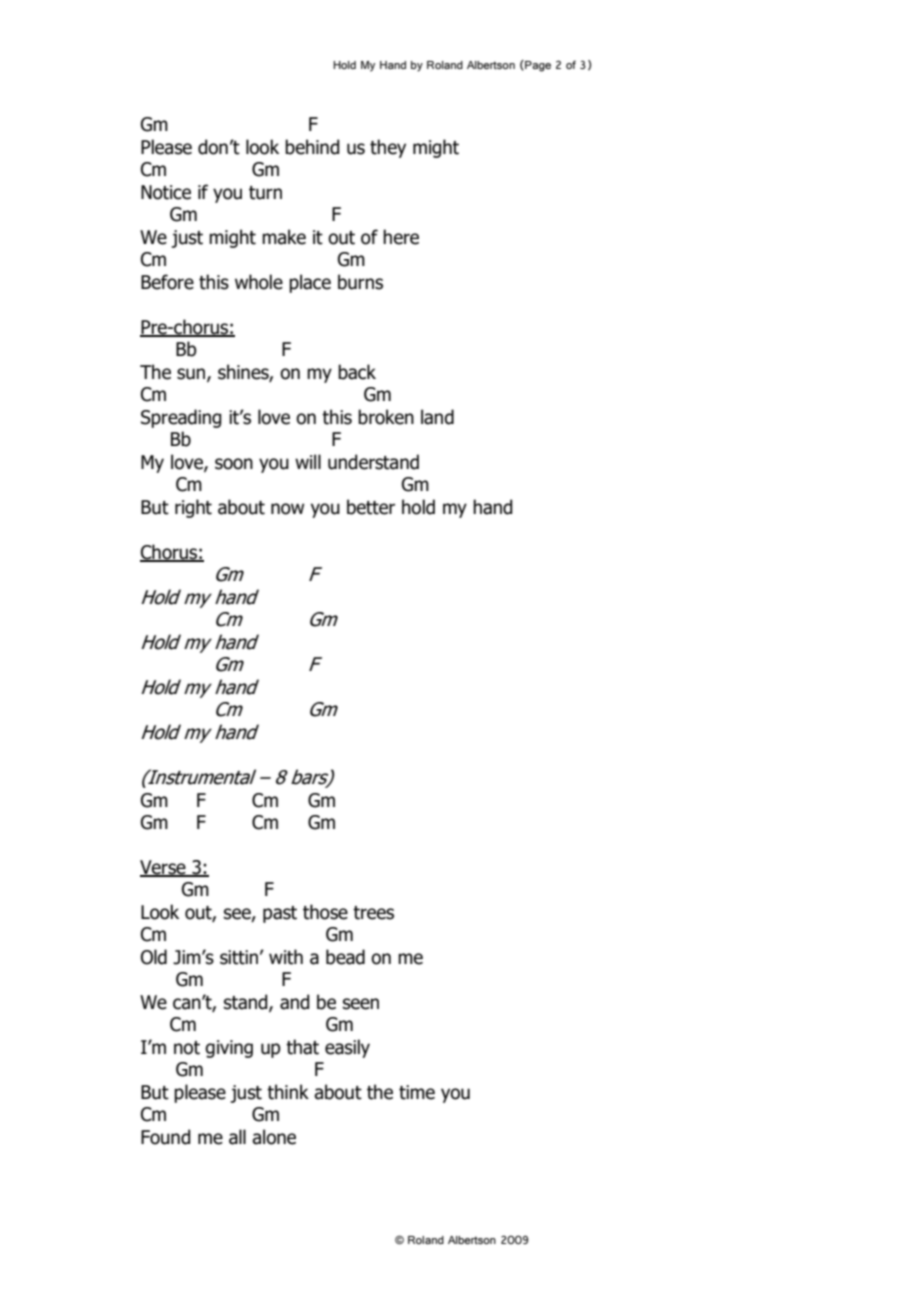 The height and width of the image is (1308, 924). What do you see at coordinates (237, 1137) in the image?
I see `all` at bounding box center [237, 1137].
